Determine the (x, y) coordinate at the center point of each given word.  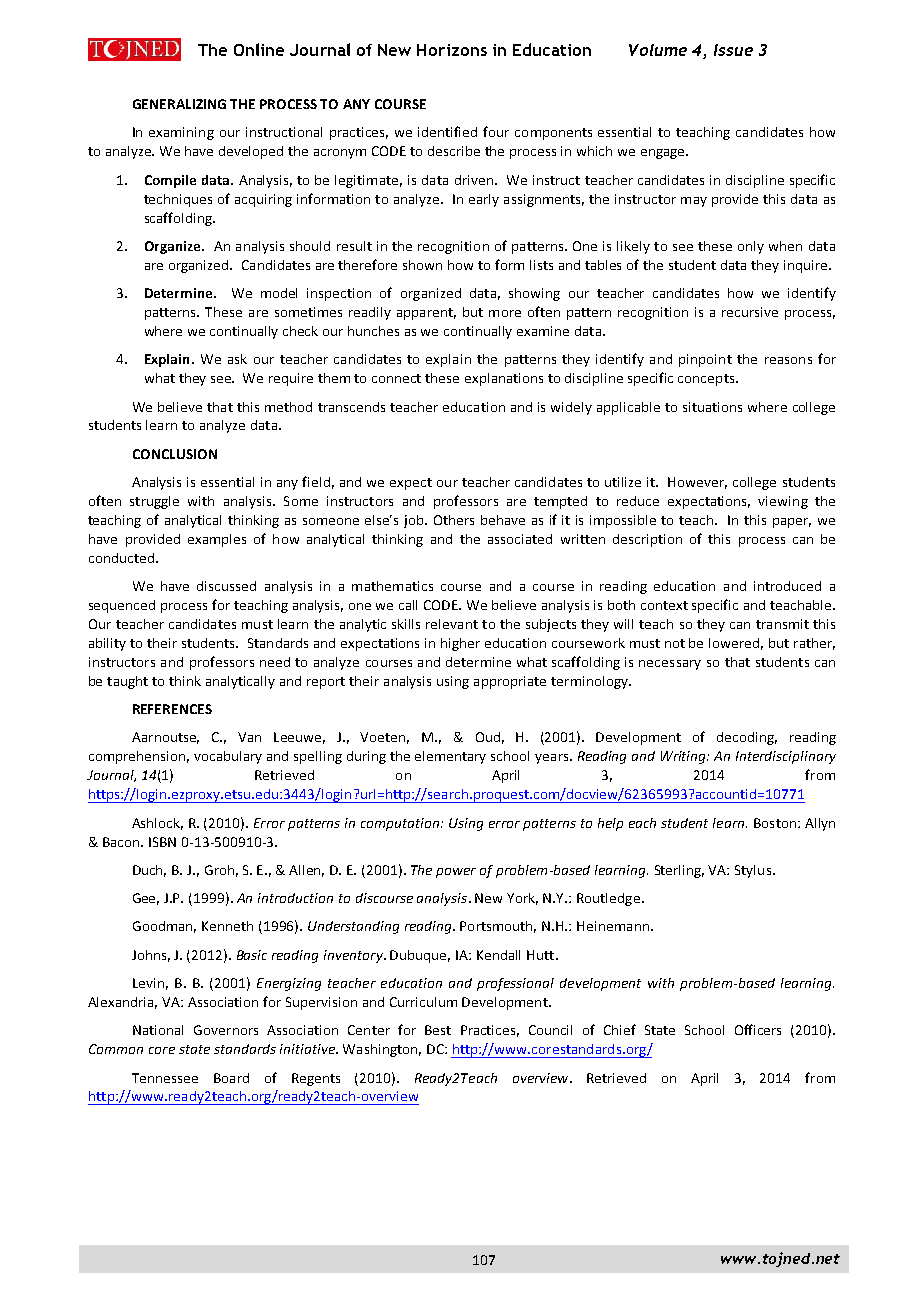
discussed (226, 586)
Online (259, 49)
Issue (733, 50)
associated (520, 539)
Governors (226, 1030)
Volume (658, 50)
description (647, 540)
